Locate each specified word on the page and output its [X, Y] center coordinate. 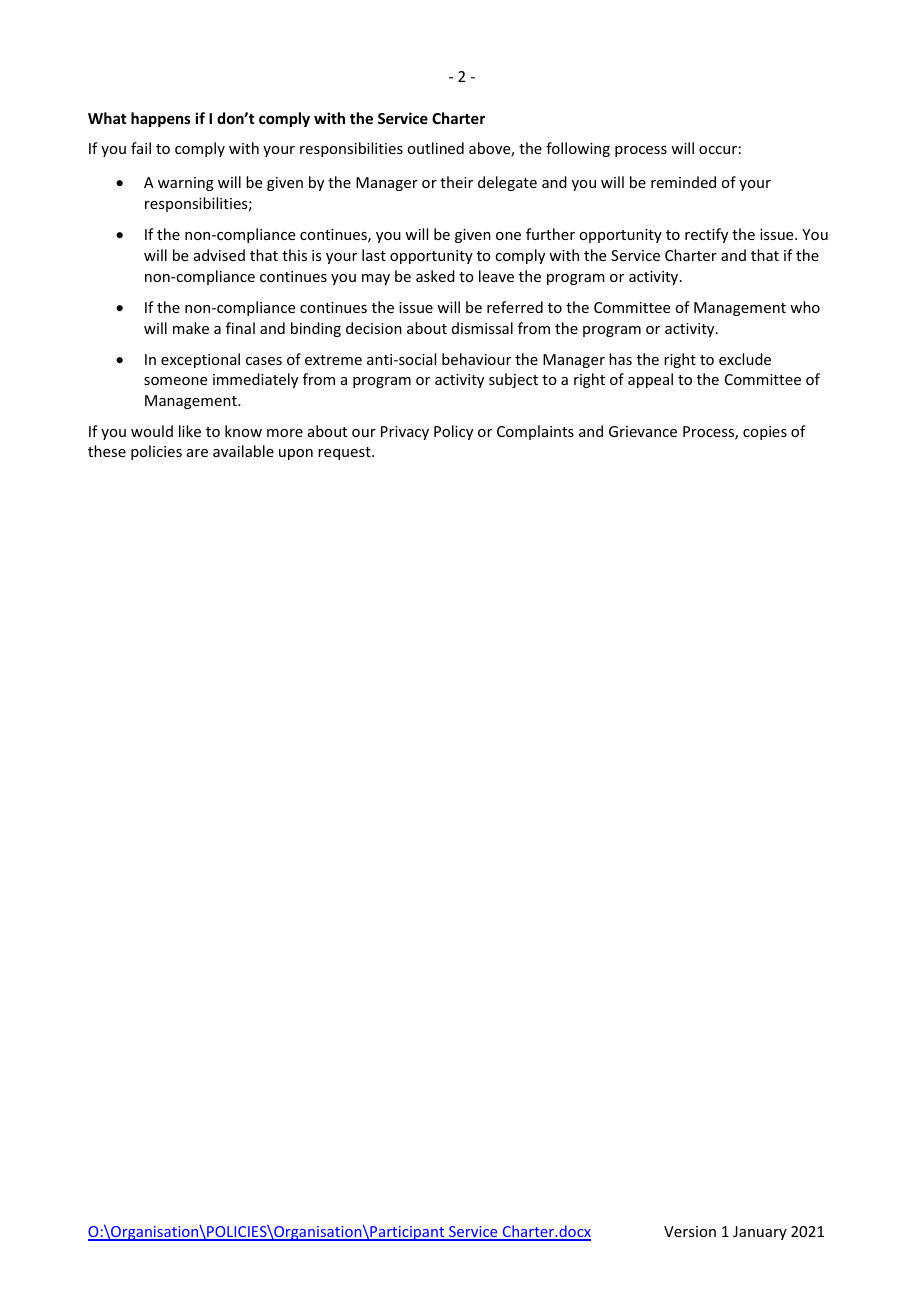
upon [296, 454]
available [243, 451]
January [760, 1233]
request [345, 453]
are [197, 453]
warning [186, 184]
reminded [683, 182]
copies [765, 433]
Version [690, 1231]
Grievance [643, 431]
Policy [453, 432]
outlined [435, 148]
